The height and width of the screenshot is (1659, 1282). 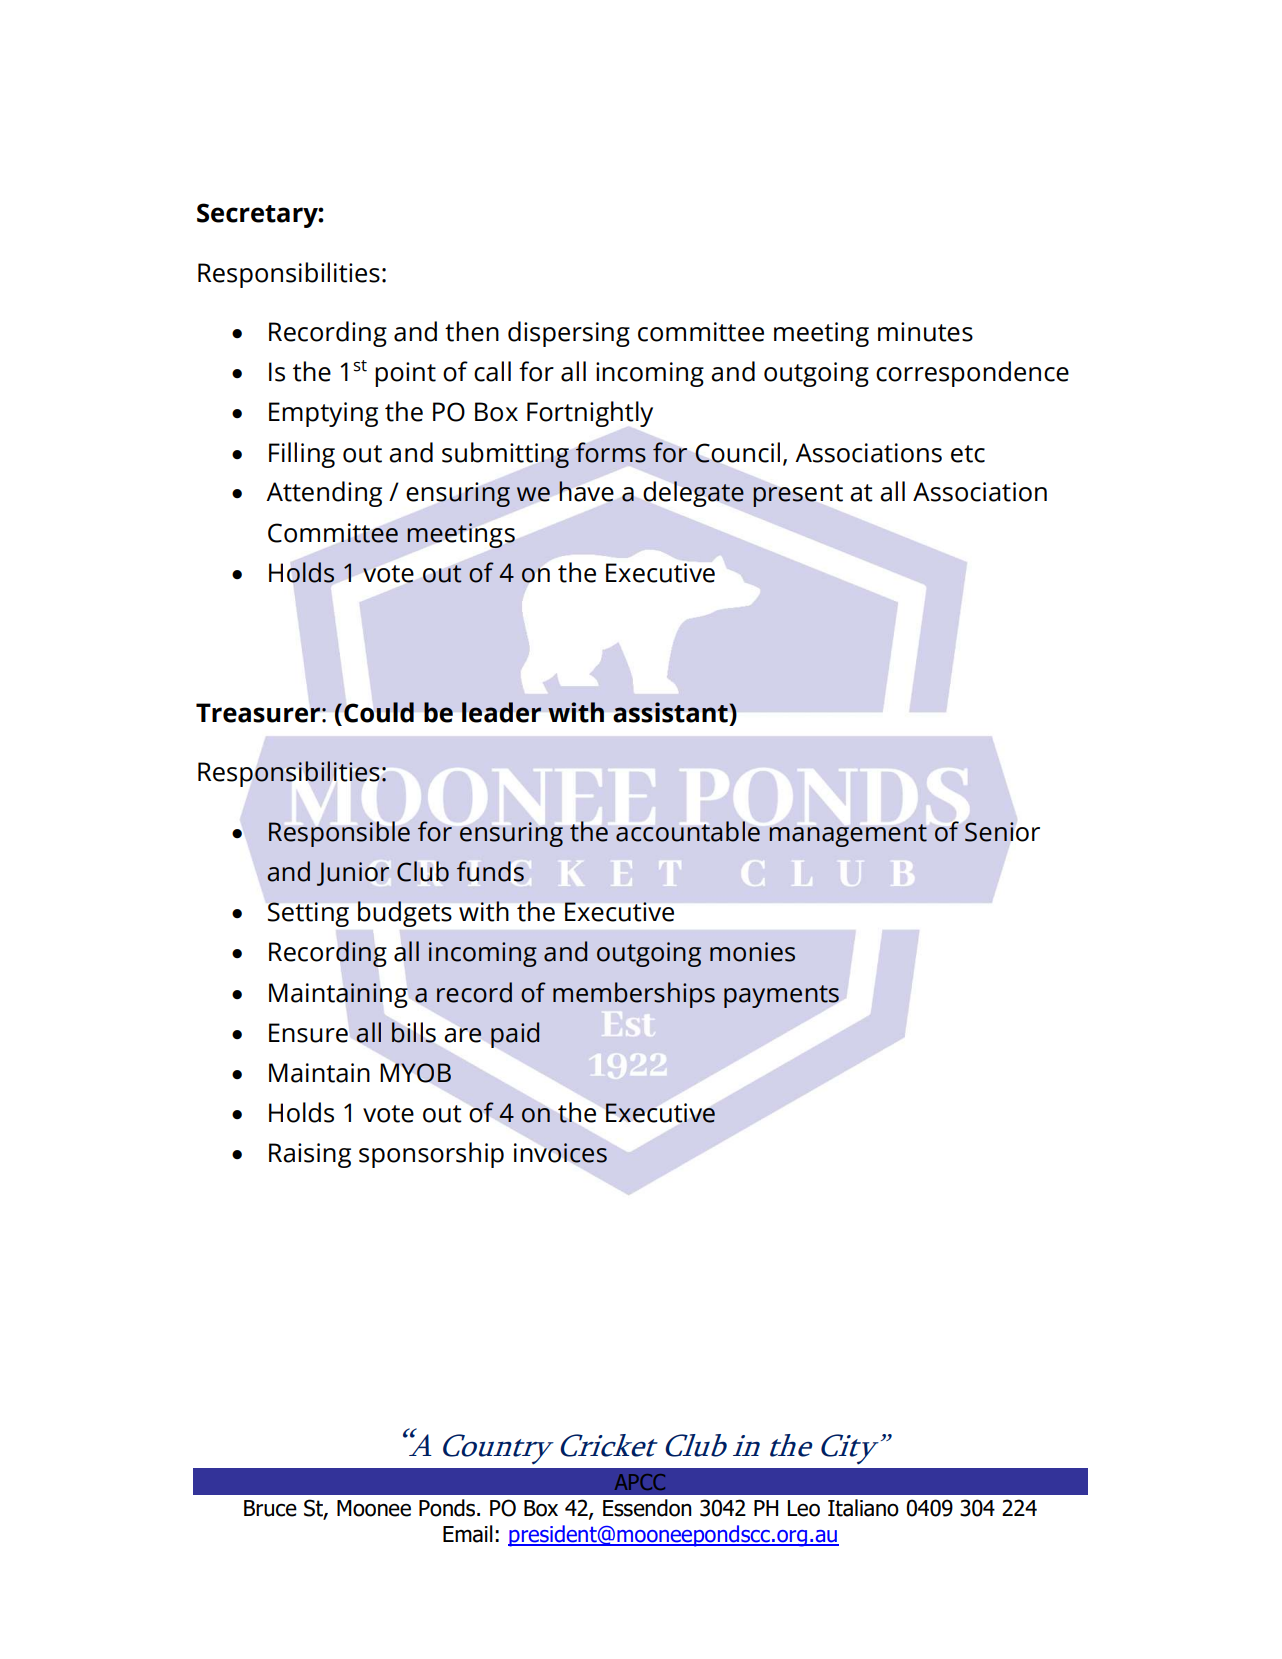 I want to click on present, so click(x=798, y=495).
